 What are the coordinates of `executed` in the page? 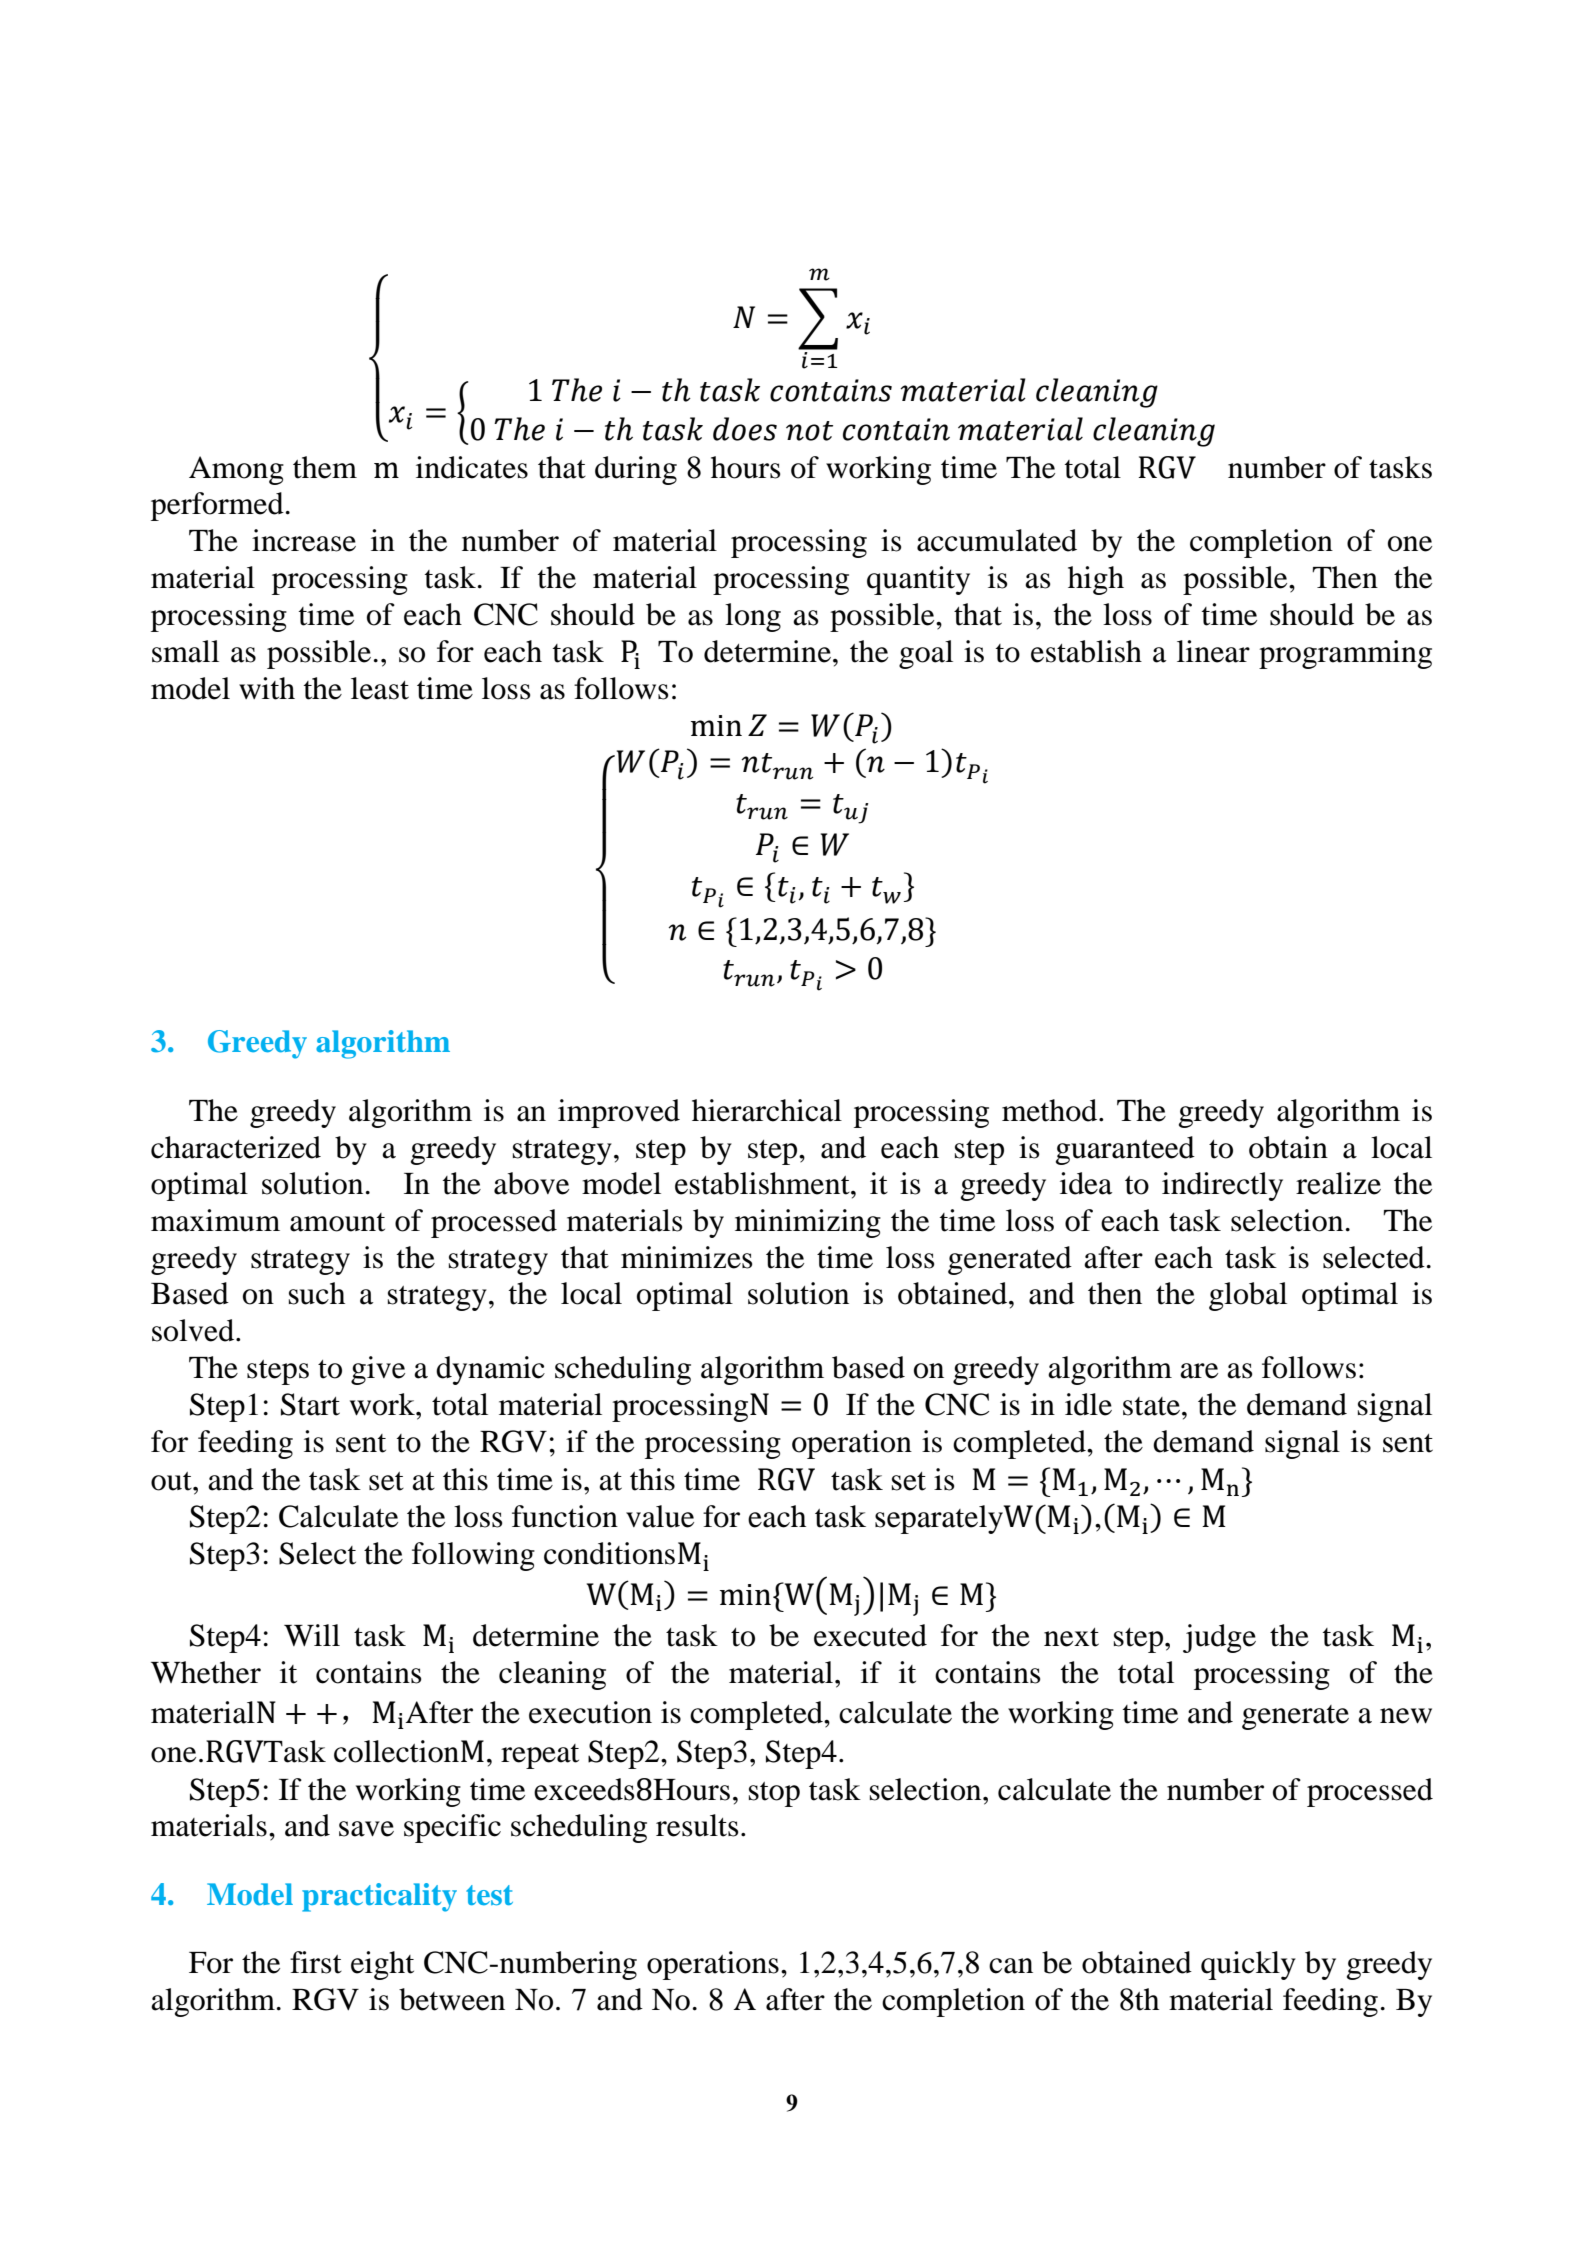 It's located at (870, 1635).
